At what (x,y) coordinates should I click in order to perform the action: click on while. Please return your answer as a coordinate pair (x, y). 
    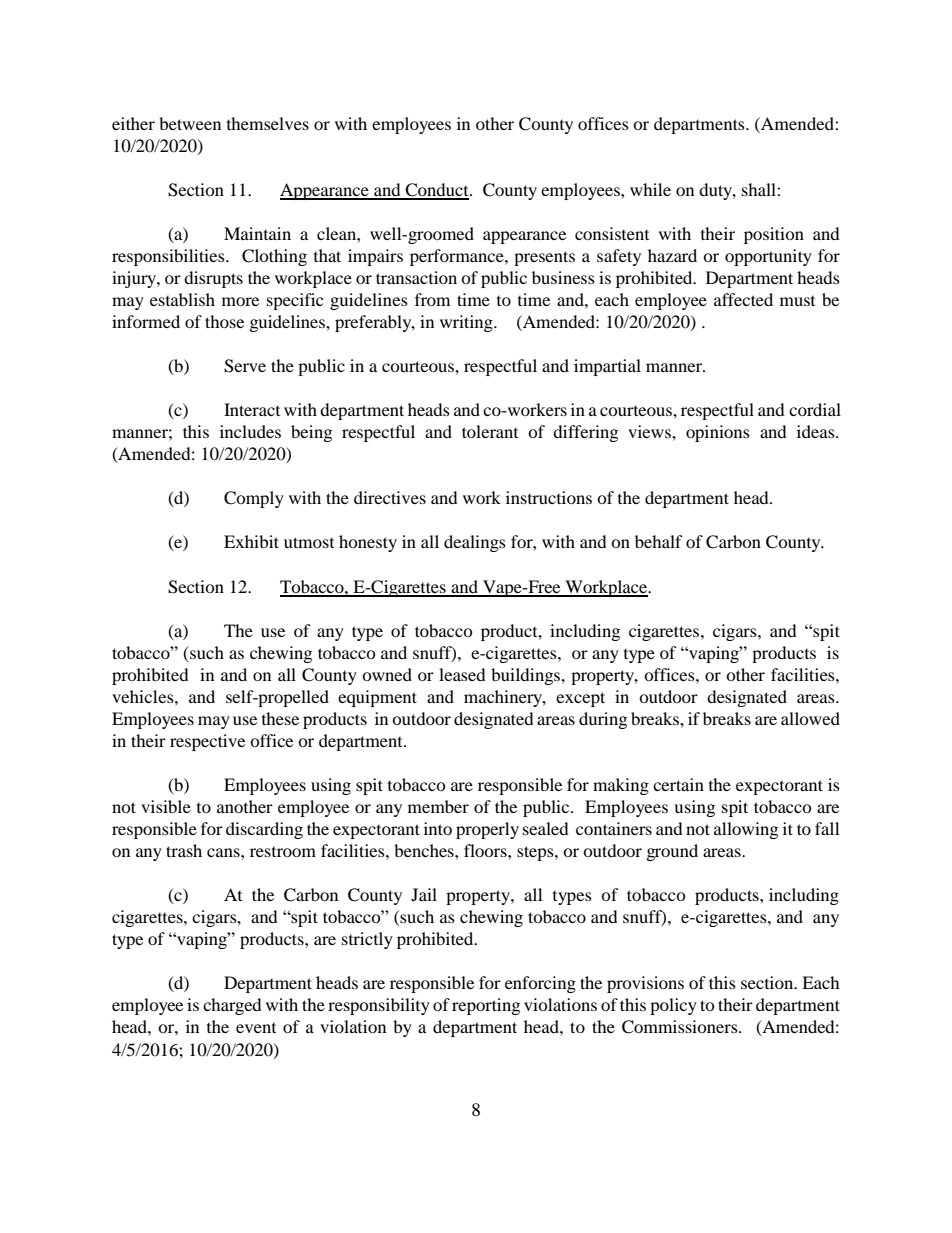
    Looking at the image, I should click on (650, 189).
